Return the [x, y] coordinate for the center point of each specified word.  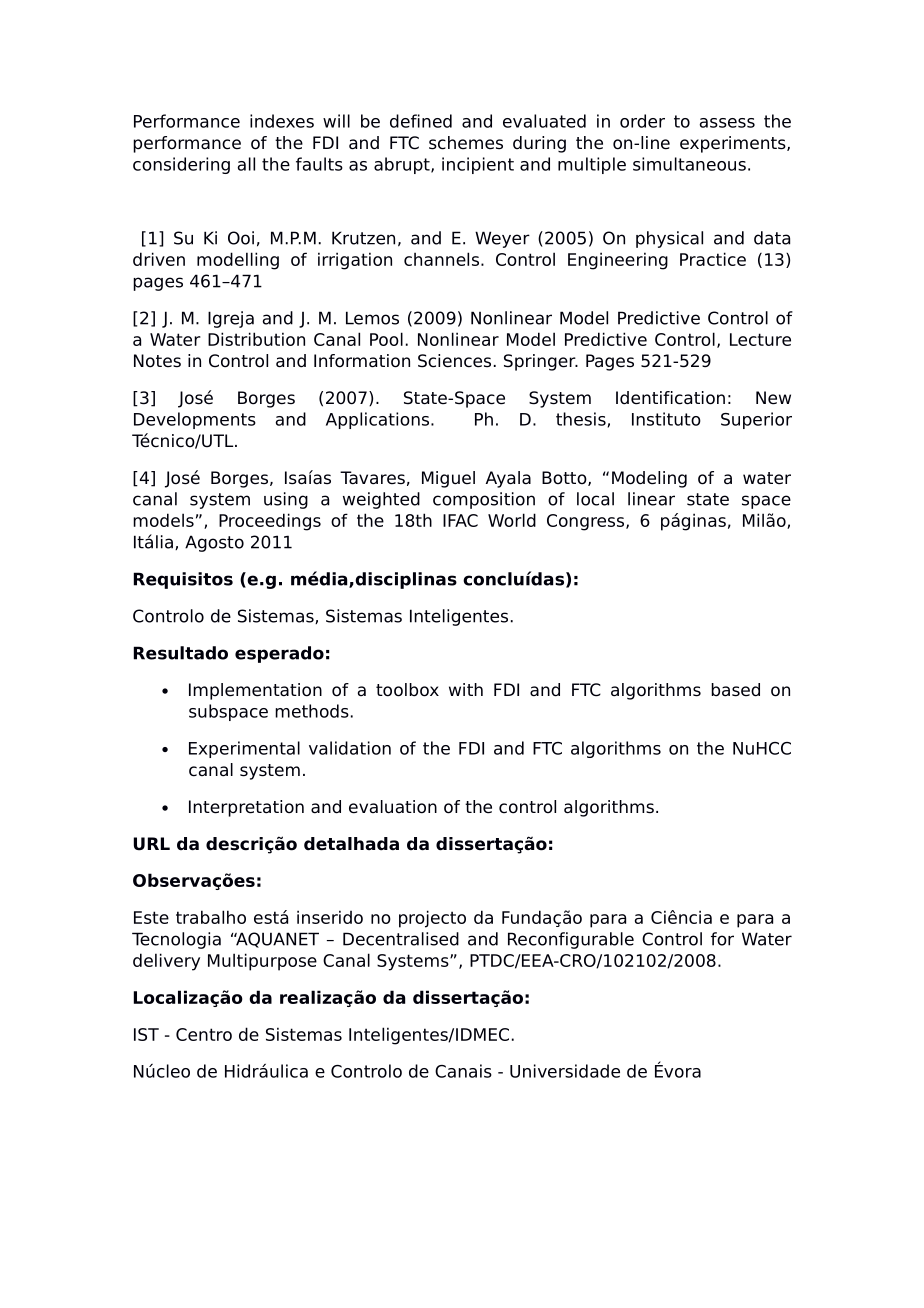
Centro [204, 1034]
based [735, 690]
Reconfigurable [571, 940]
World [512, 520]
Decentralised [401, 939]
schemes [466, 143]
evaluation [393, 807]
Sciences [454, 361]
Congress [587, 522]
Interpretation [246, 808]
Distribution [256, 339]
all [246, 164]
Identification [670, 398]
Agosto [214, 543]
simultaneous [689, 164]
